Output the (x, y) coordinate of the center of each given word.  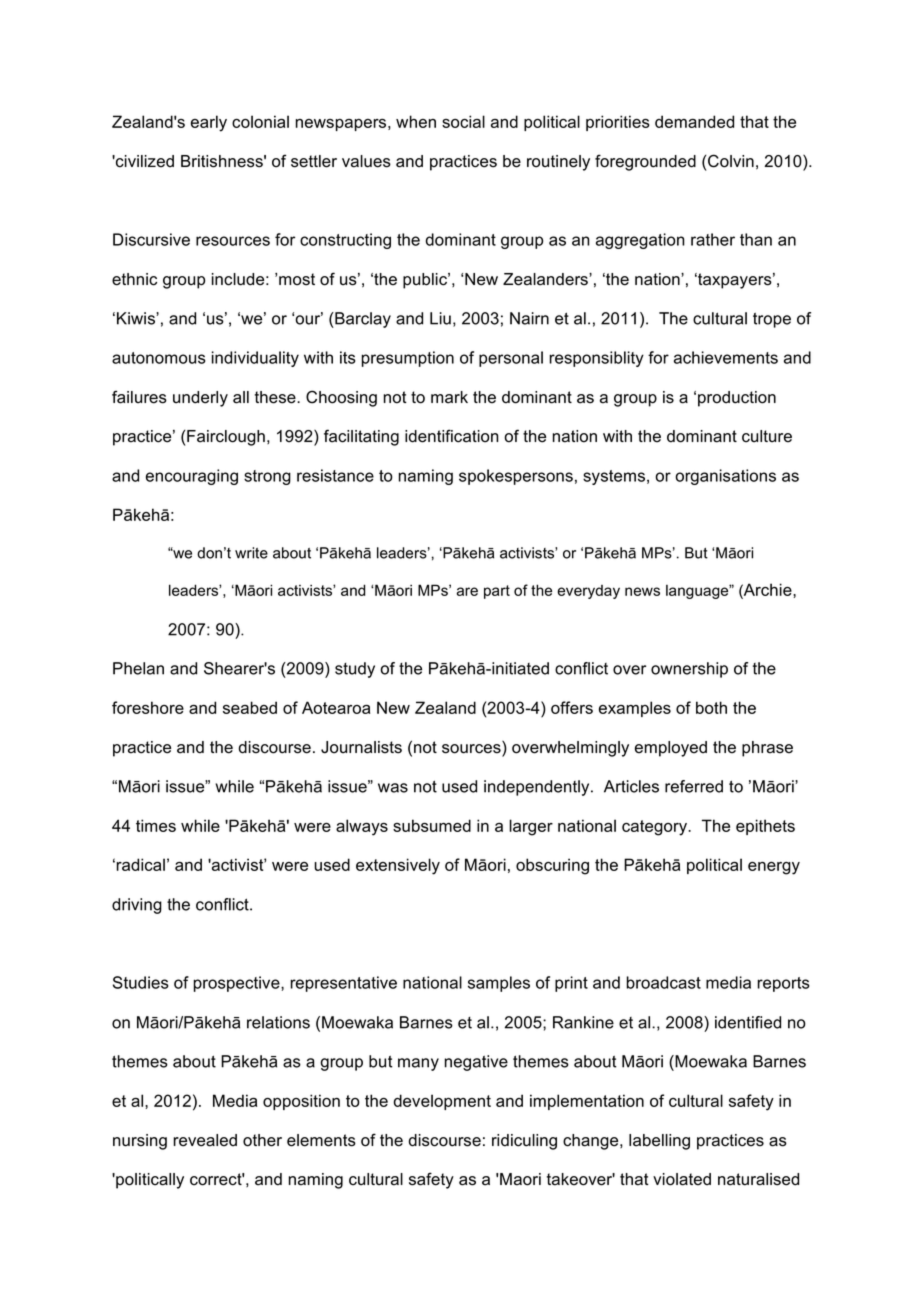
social (463, 121)
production (737, 399)
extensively (398, 866)
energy (774, 868)
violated (682, 1179)
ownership (689, 670)
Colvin (731, 161)
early (209, 123)
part (497, 592)
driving (137, 906)
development (442, 1102)
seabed (250, 707)
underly (200, 399)
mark (449, 397)
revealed (205, 1140)
